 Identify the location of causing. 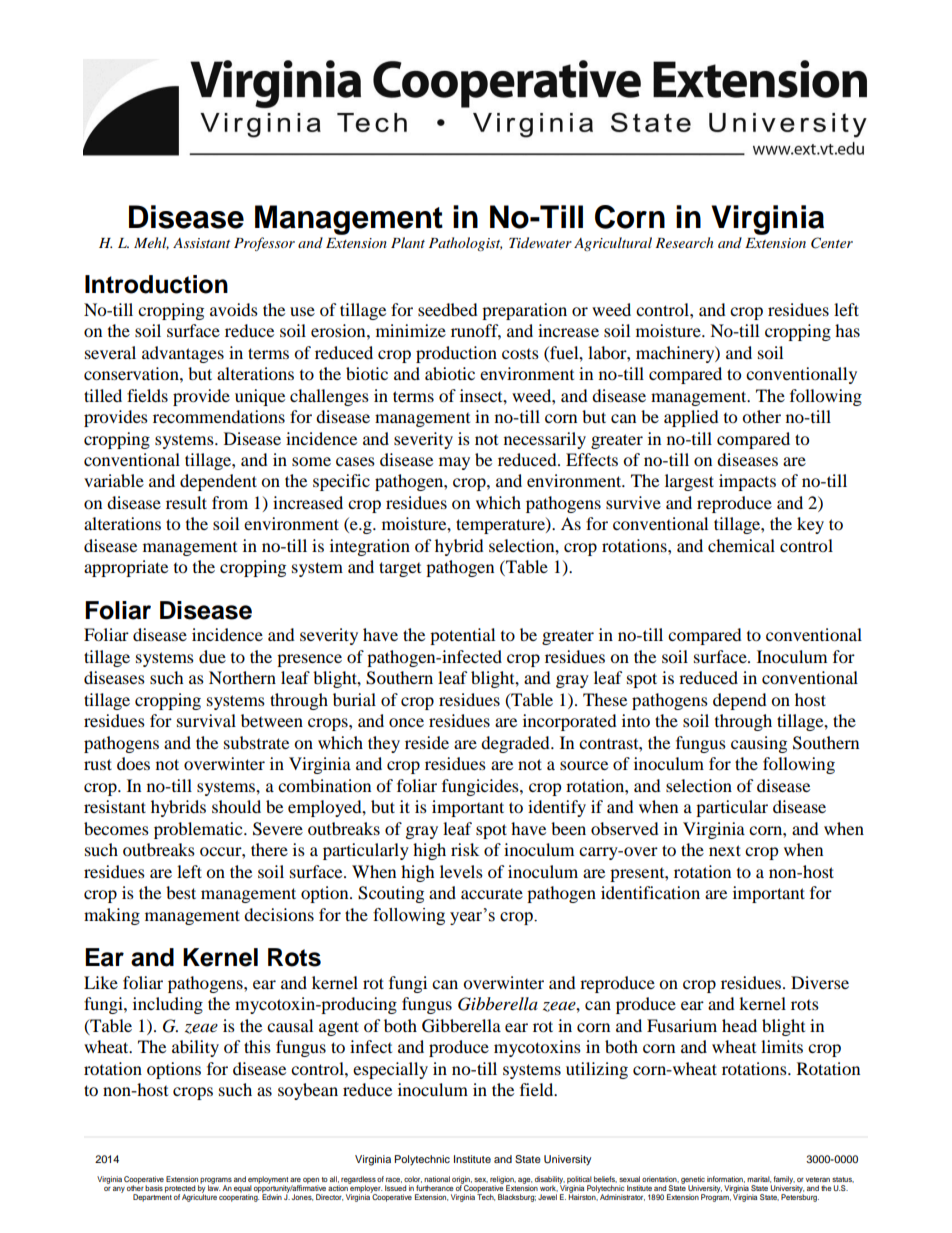
(759, 744).
